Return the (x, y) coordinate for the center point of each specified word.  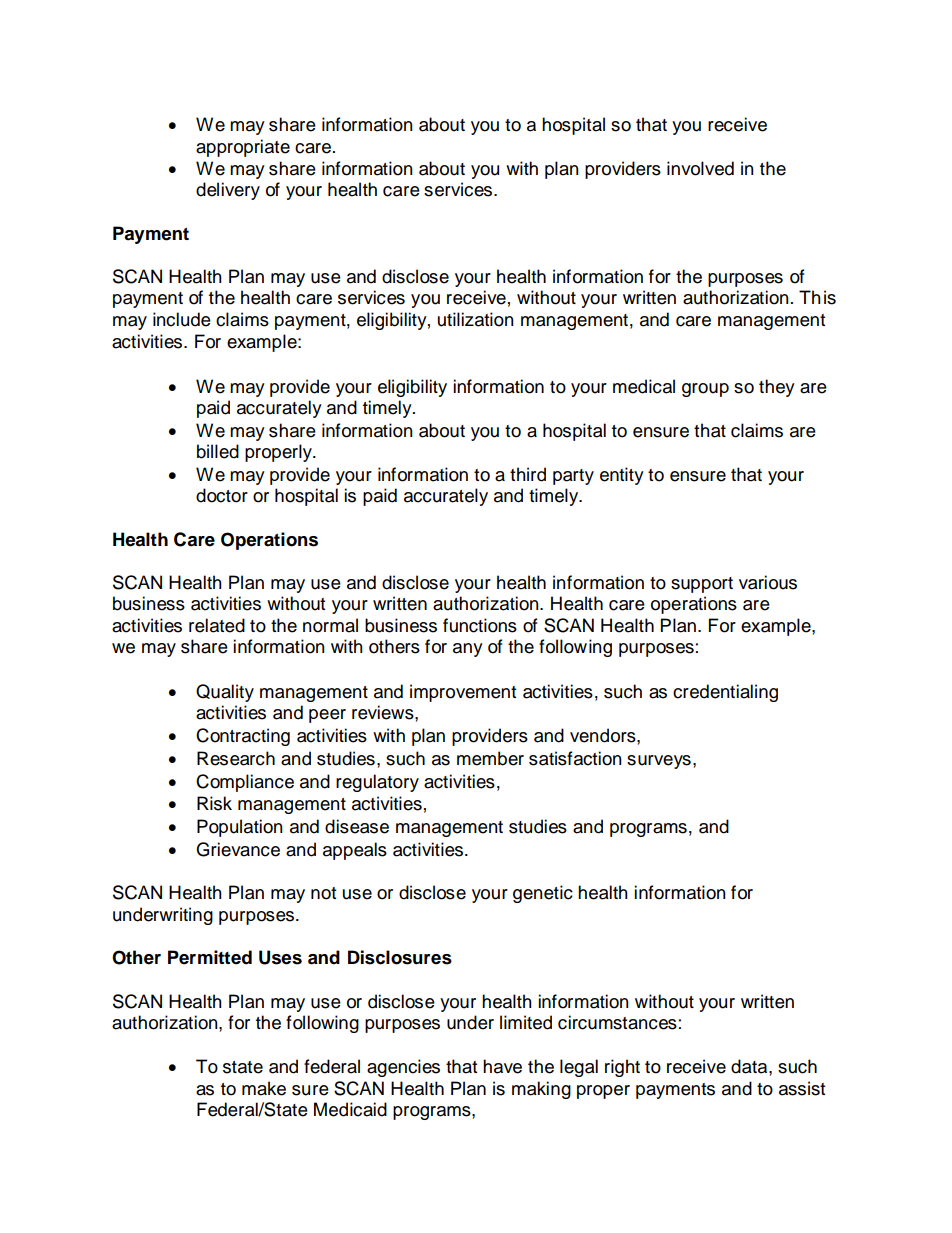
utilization (476, 319)
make (264, 1088)
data (750, 1066)
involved (700, 168)
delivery (228, 191)
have (502, 1066)
